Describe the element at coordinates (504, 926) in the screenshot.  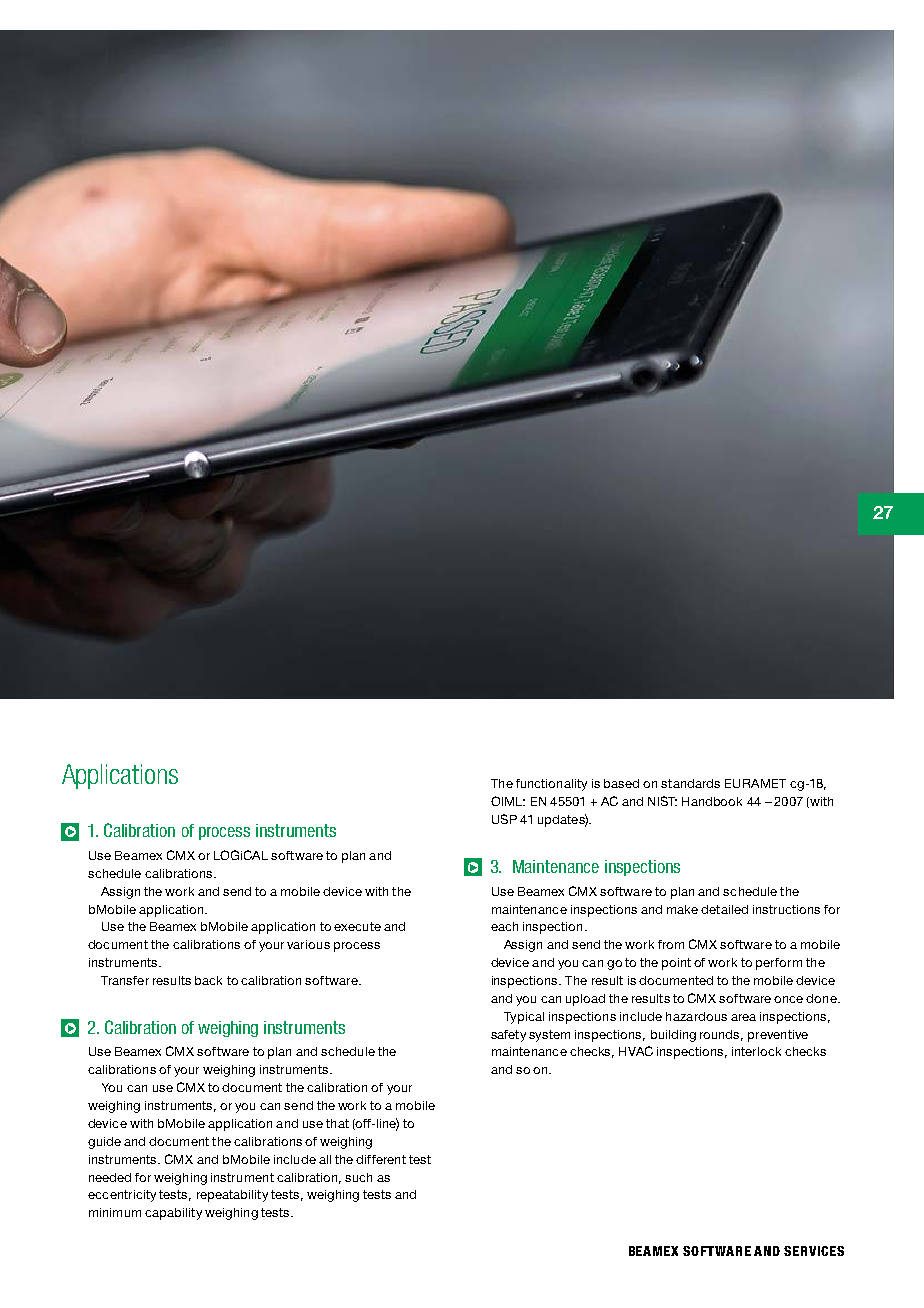
I see `each` at that location.
